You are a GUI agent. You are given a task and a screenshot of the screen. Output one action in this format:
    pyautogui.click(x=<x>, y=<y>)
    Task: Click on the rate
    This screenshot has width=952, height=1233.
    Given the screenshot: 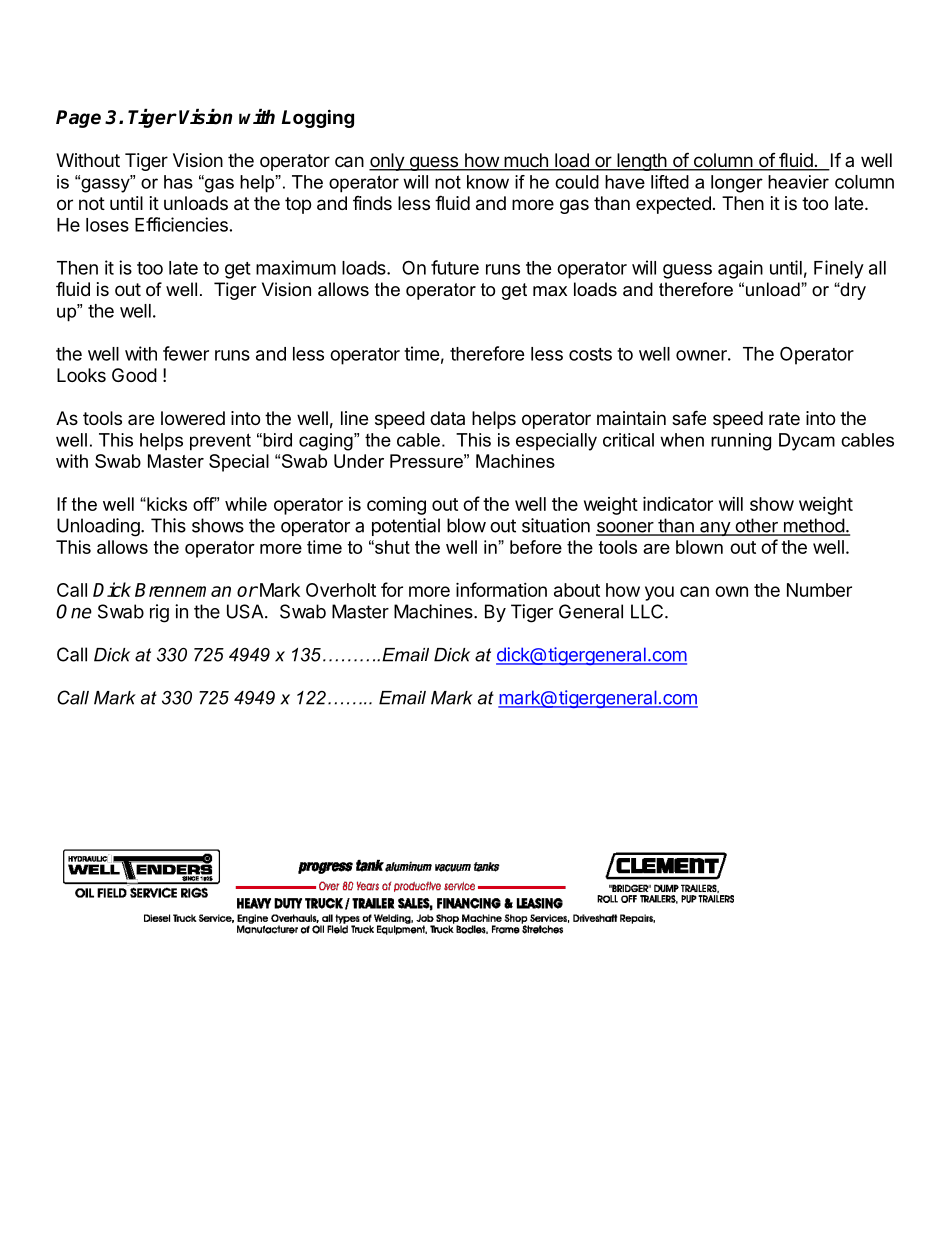 What is the action you would take?
    pyautogui.click(x=784, y=419)
